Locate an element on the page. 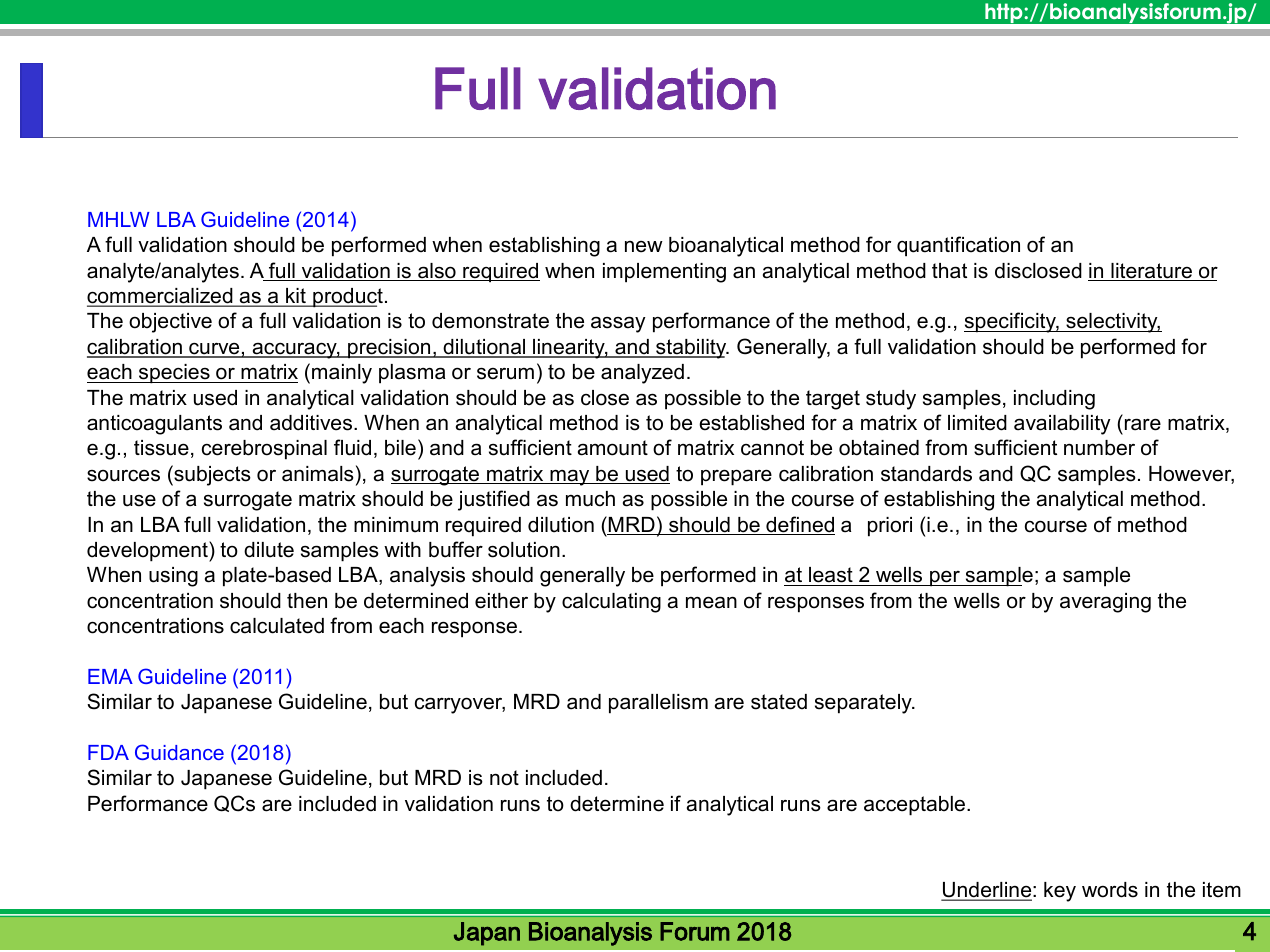 The height and width of the image is (952, 1270). cerebrospinal is located at coordinates (264, 450).
